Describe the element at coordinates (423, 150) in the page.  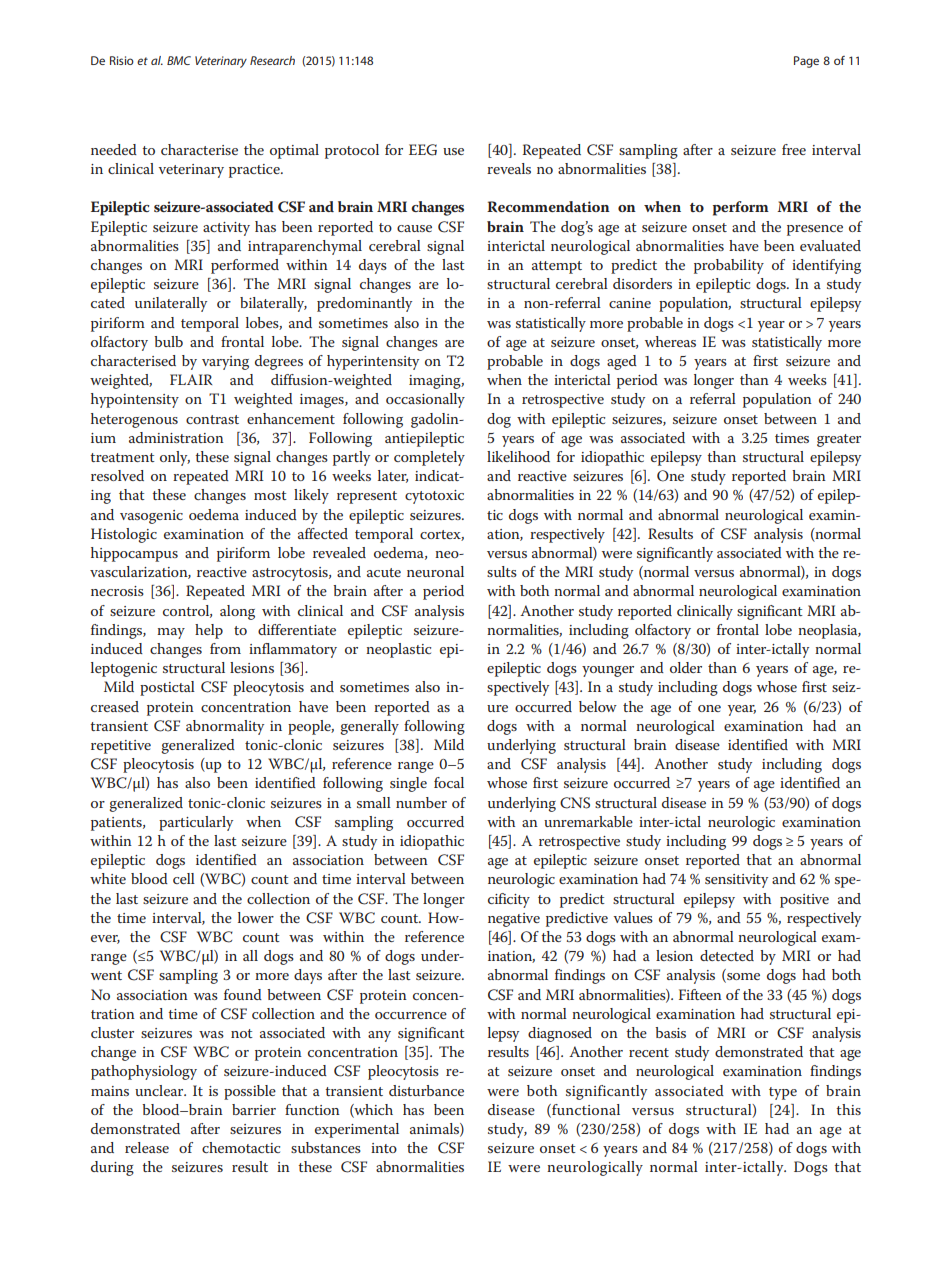
I see `EEG` at that location.
